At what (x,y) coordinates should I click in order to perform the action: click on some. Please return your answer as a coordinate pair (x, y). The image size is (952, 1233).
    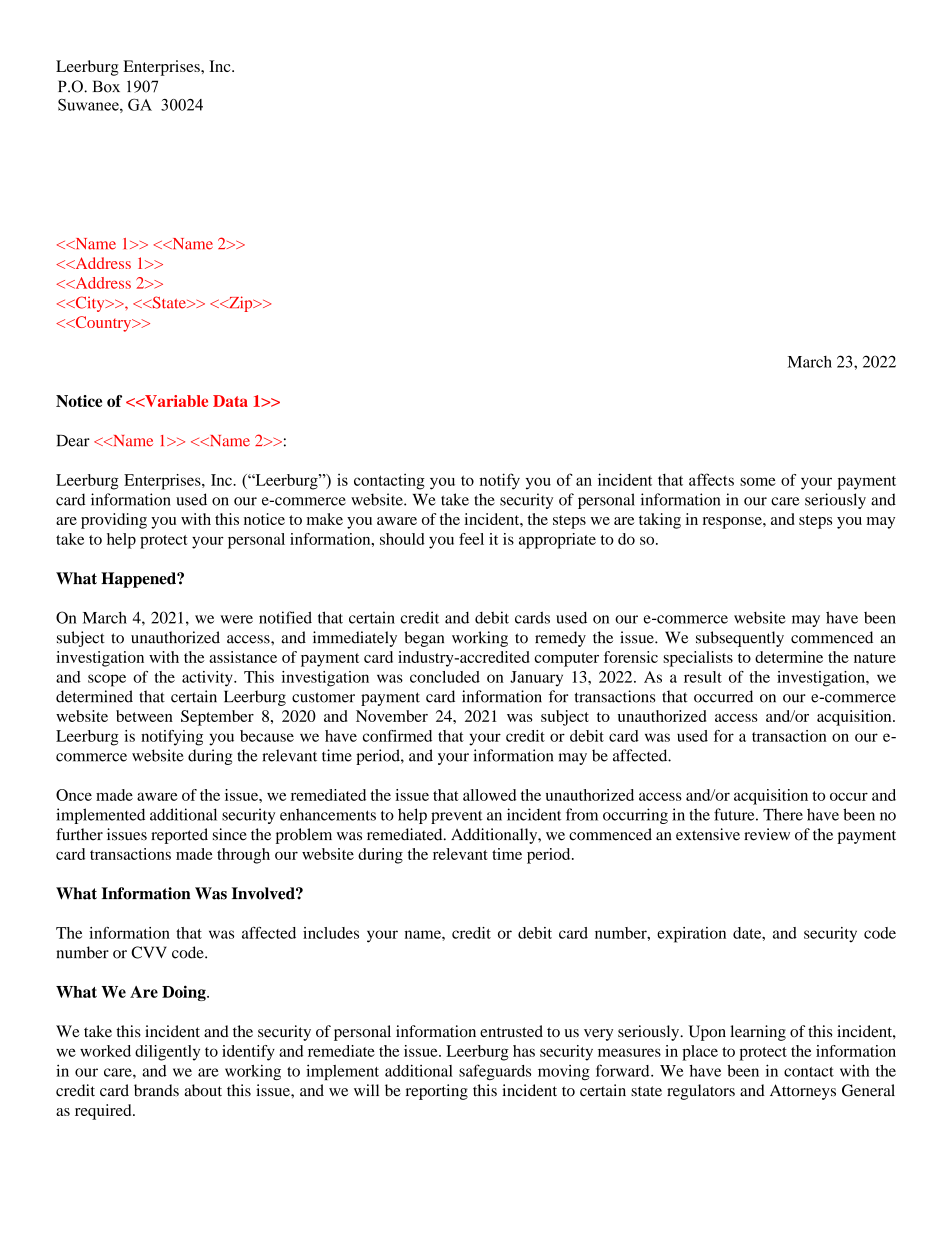
    Looking at the image, I should click on (758, 481).
